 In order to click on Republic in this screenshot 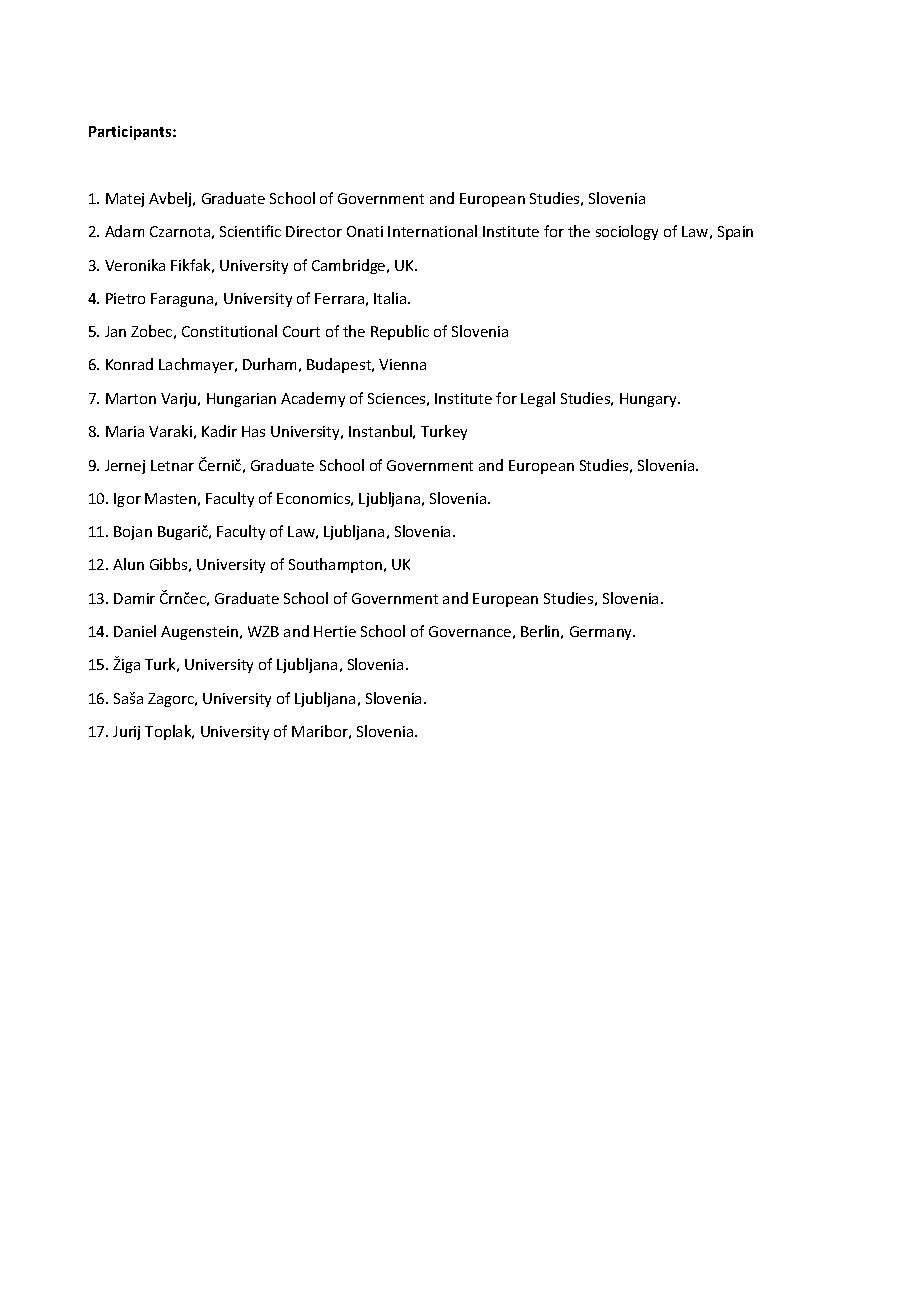, I will do `click(400, 332)`.
